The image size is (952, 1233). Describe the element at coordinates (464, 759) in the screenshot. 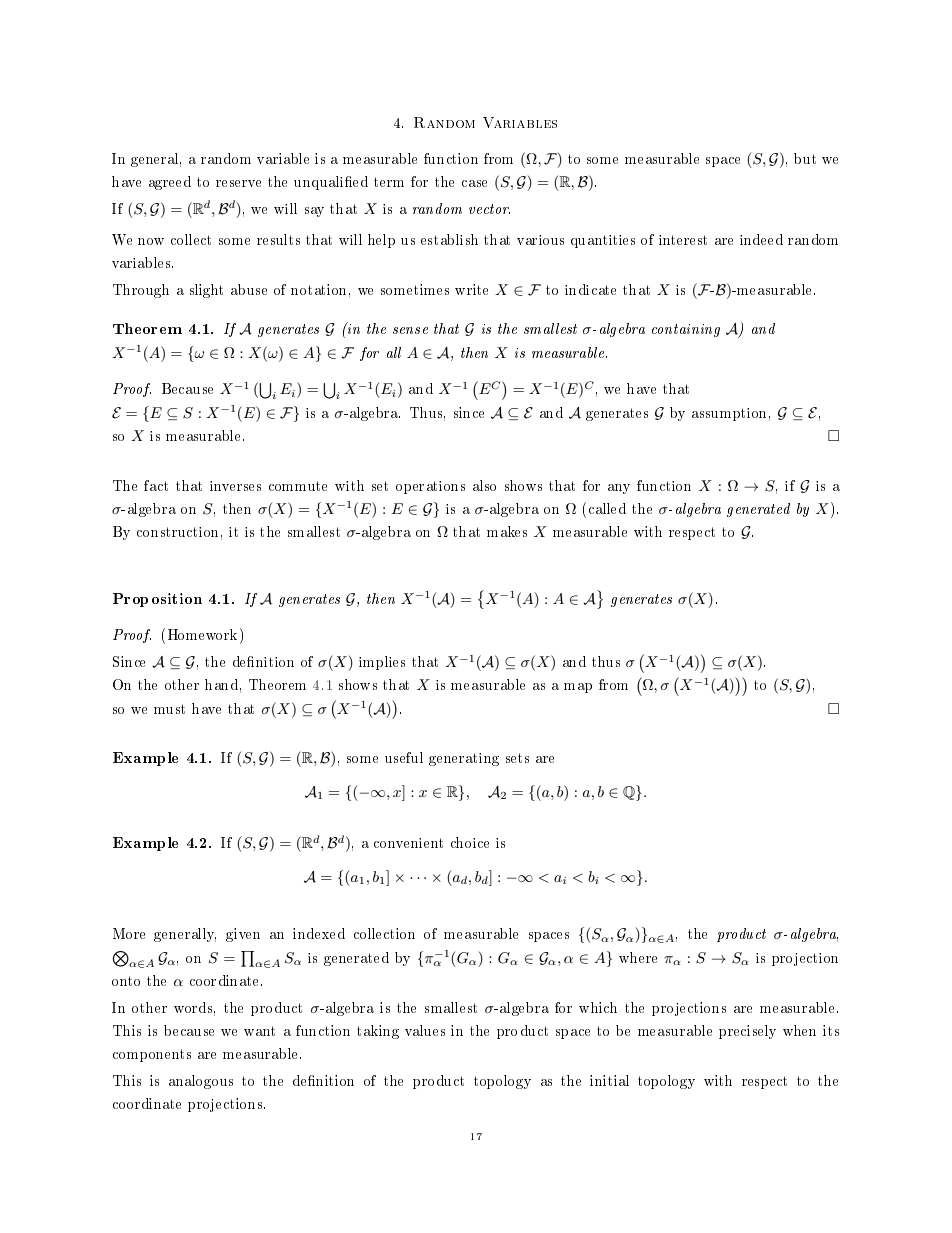

I see `generating` at that location.
